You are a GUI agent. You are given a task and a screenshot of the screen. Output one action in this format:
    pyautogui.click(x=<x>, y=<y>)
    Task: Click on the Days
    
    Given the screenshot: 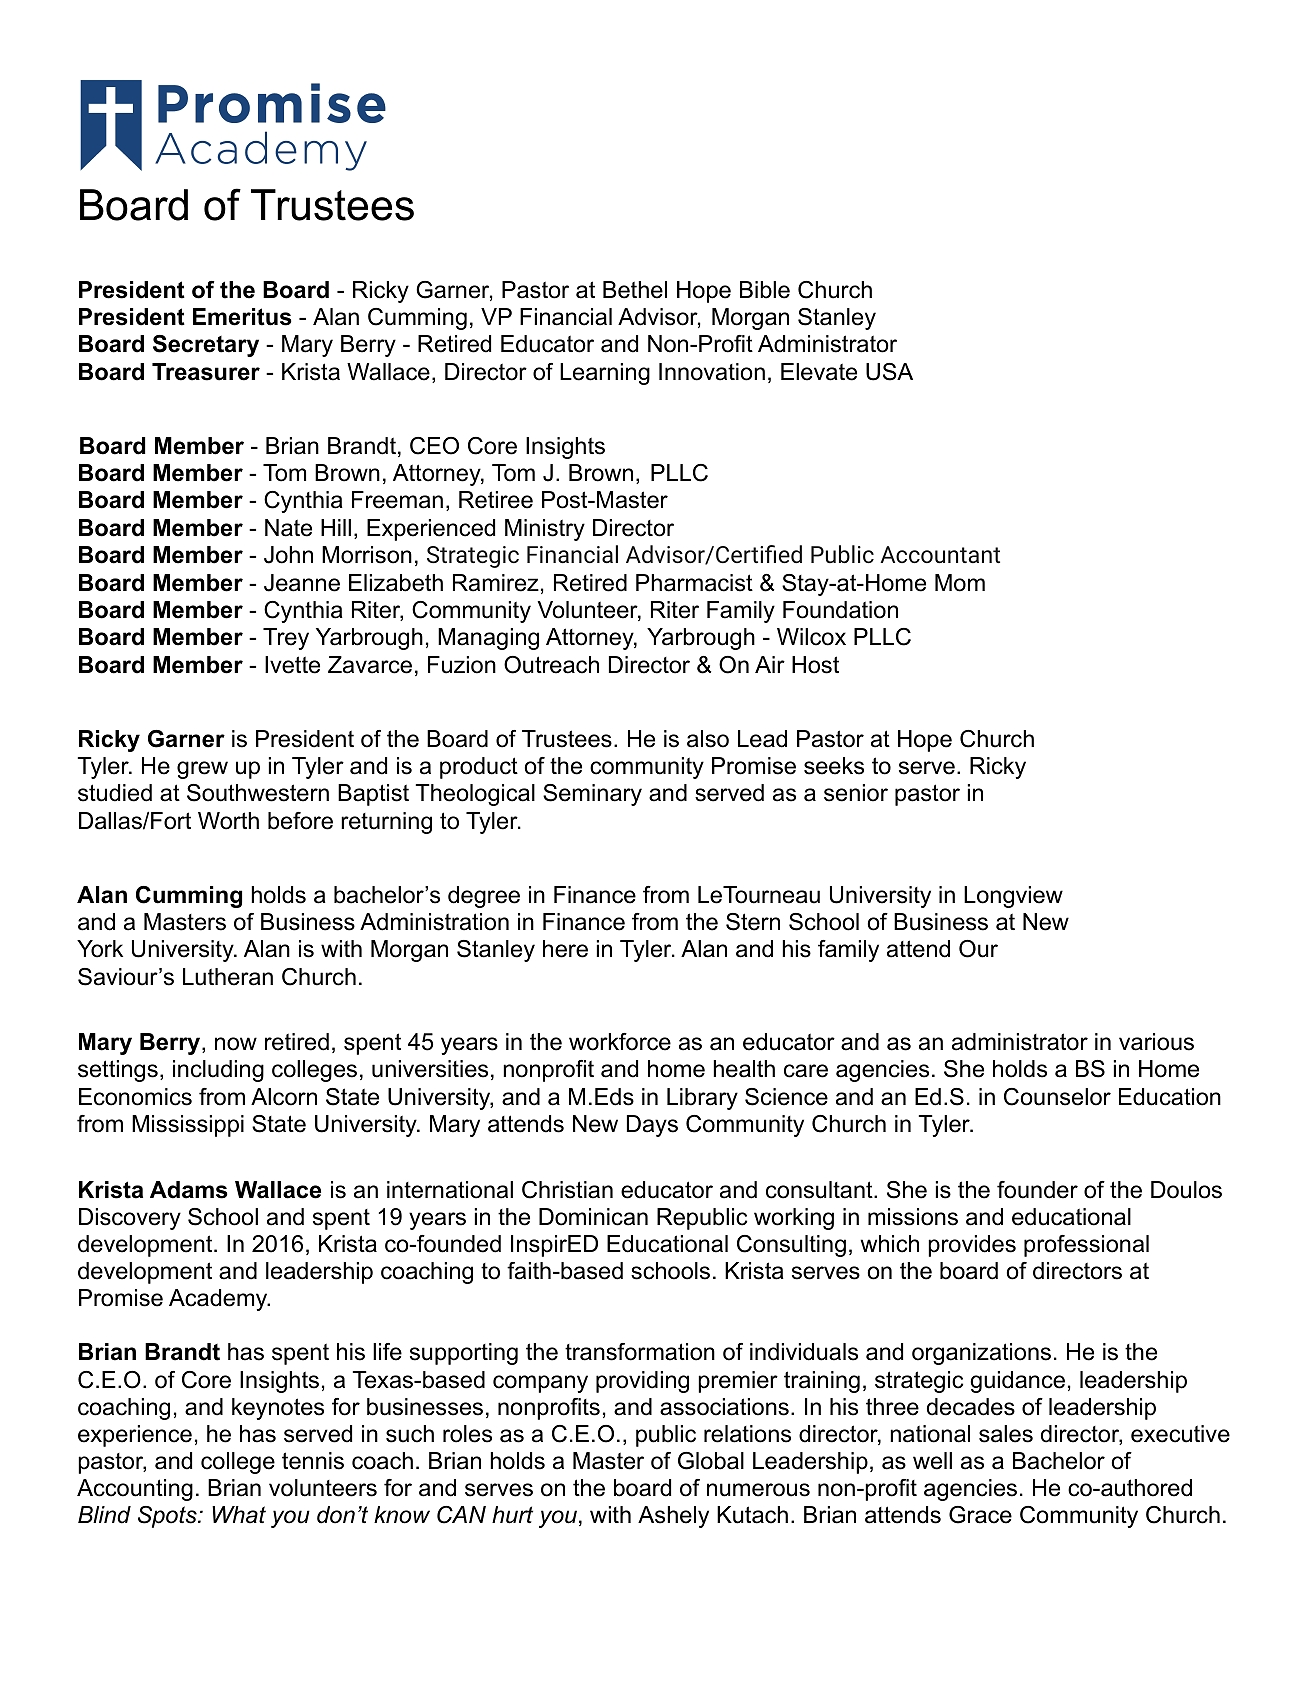 What is the action you would take?
    pyautogui.click(x=652, y=1126)
